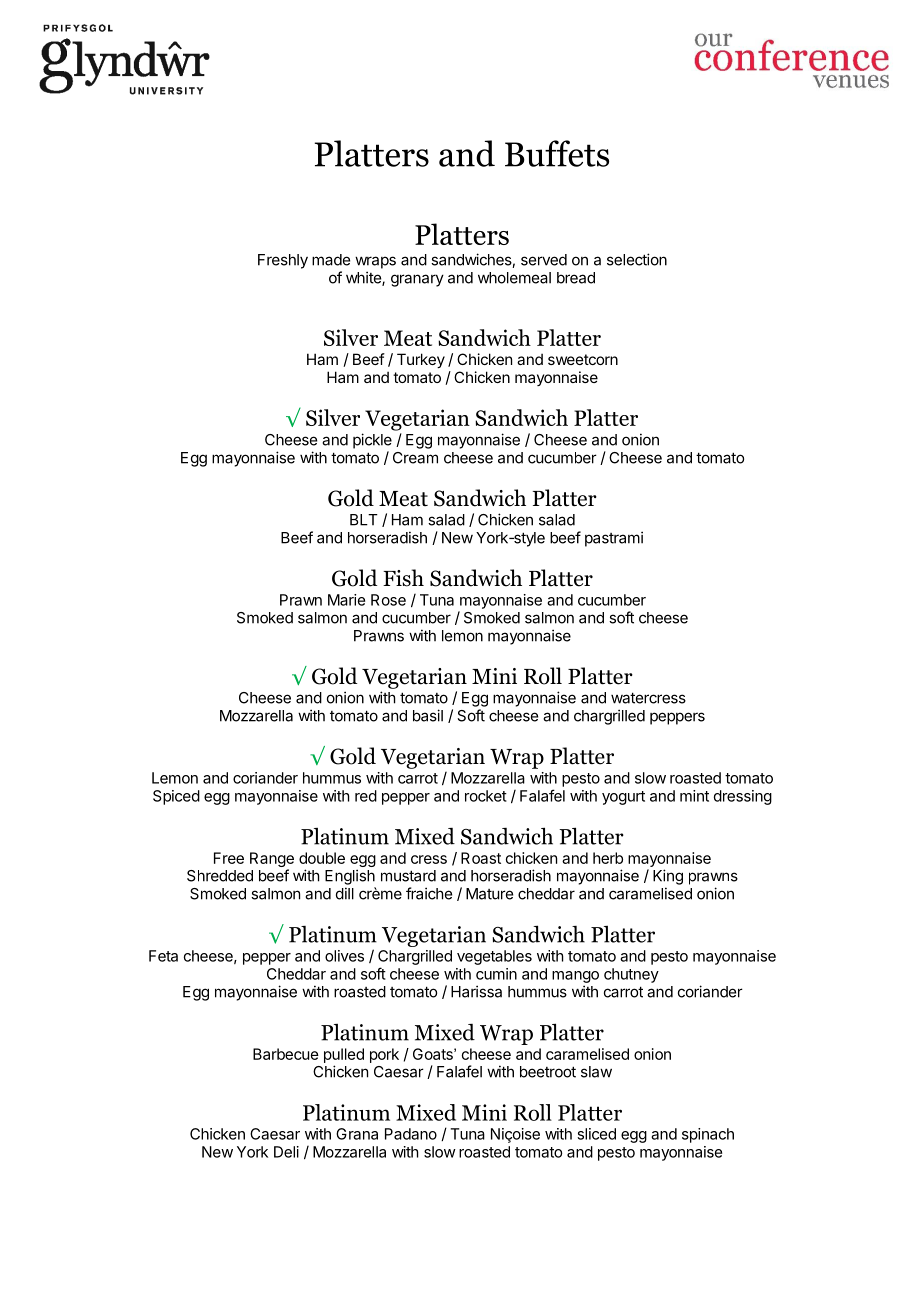  I want to click on Buffets, so click(557, 153).
